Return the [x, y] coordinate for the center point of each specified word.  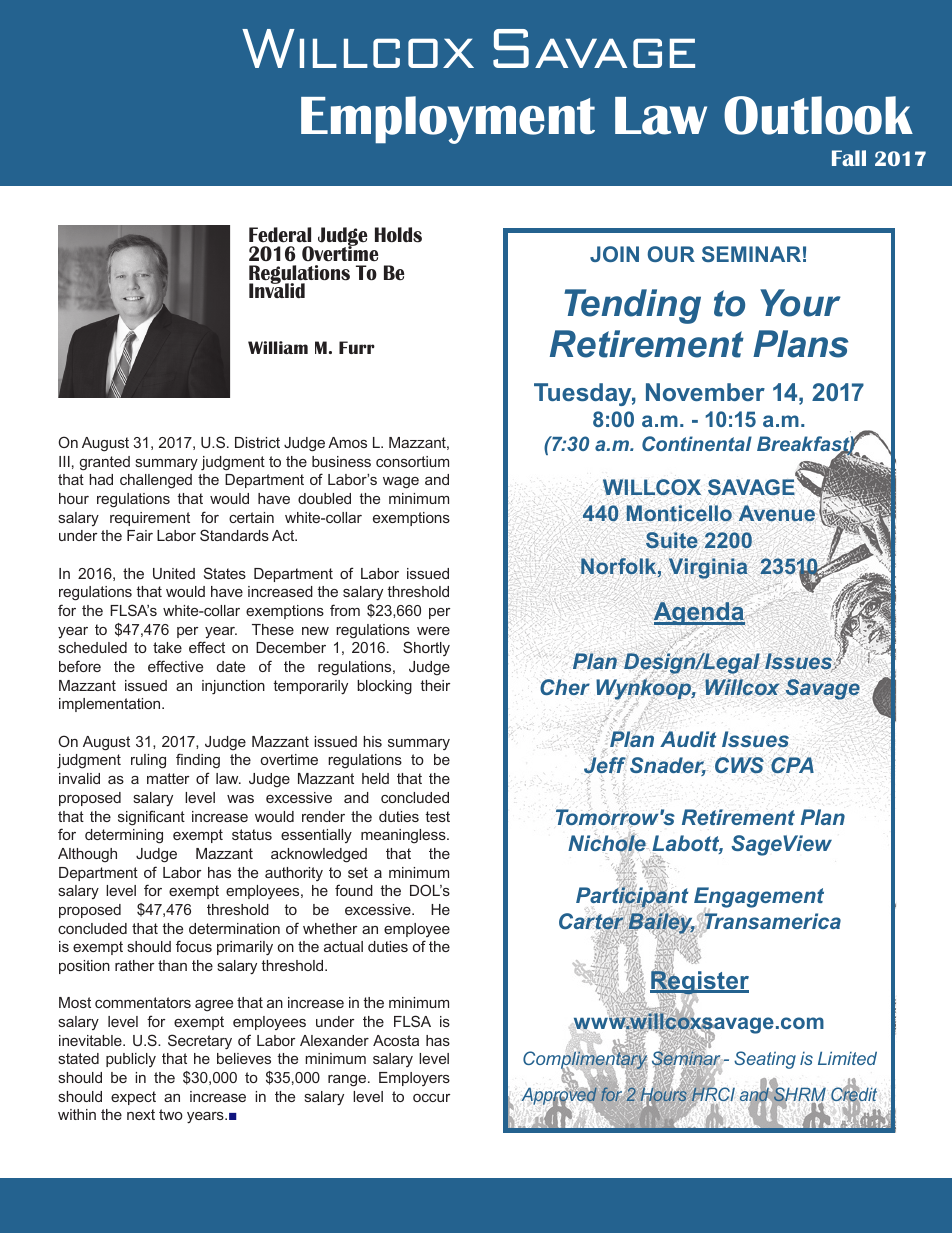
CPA [792, 765]
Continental [697, 443]
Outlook [818, 115]
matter [168, 778]
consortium [412, 461]
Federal [280, 235]
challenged [156, 481]
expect [133, 1098]
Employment [448, 120]
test [437, 816]
